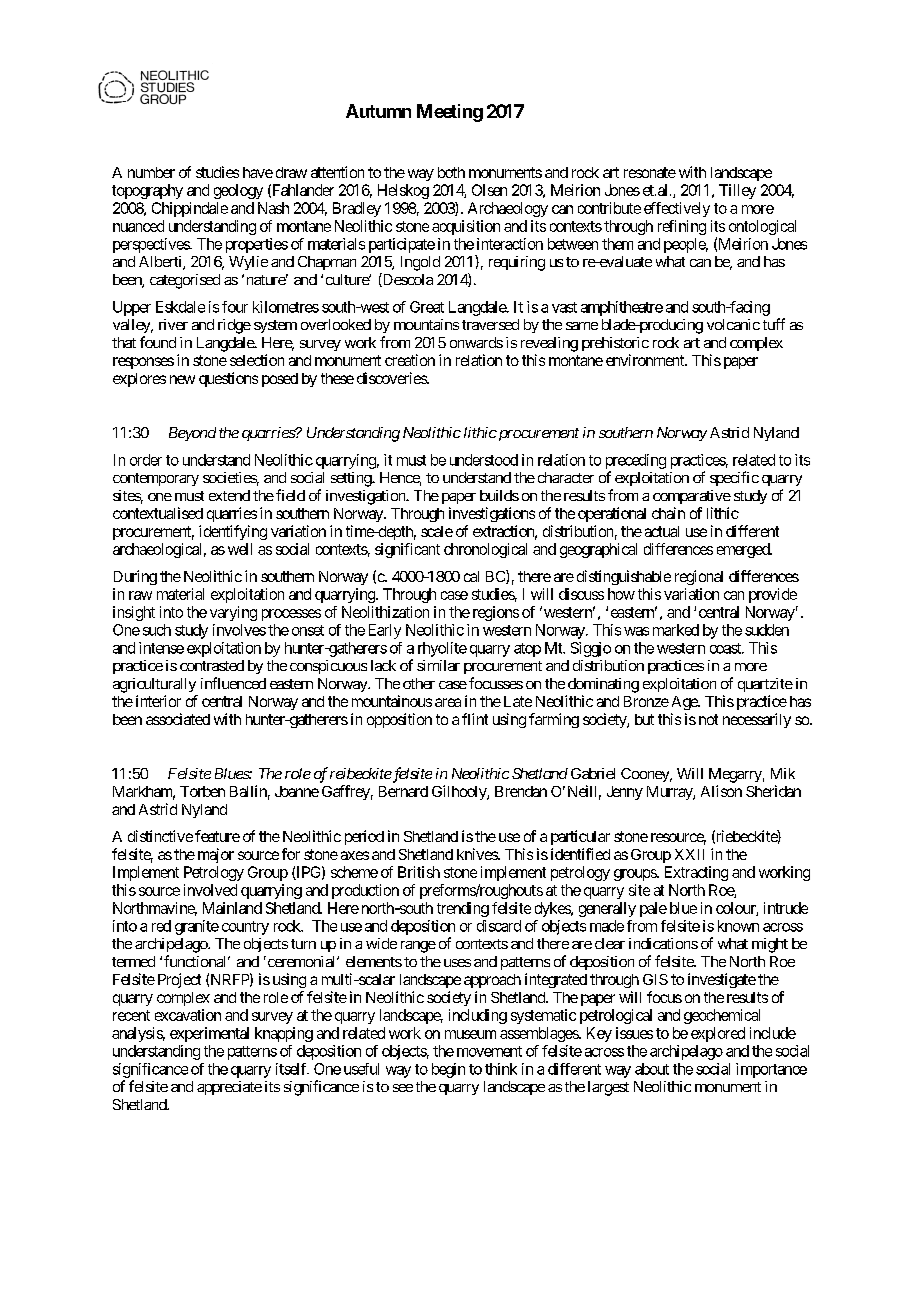  I want to click on varying, so click(233, 613).
